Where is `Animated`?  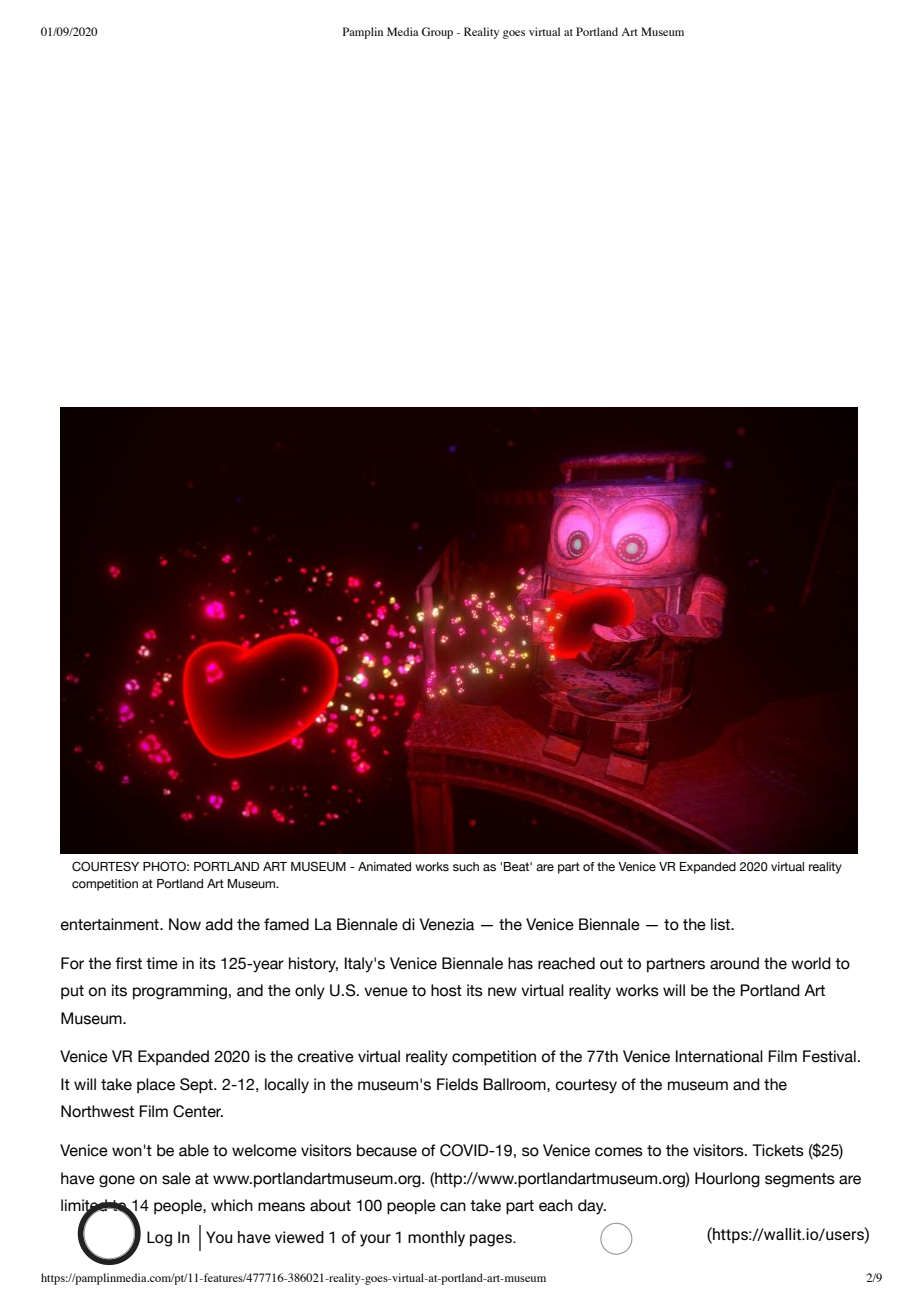 Animated is located at coordinates (384, 866).
